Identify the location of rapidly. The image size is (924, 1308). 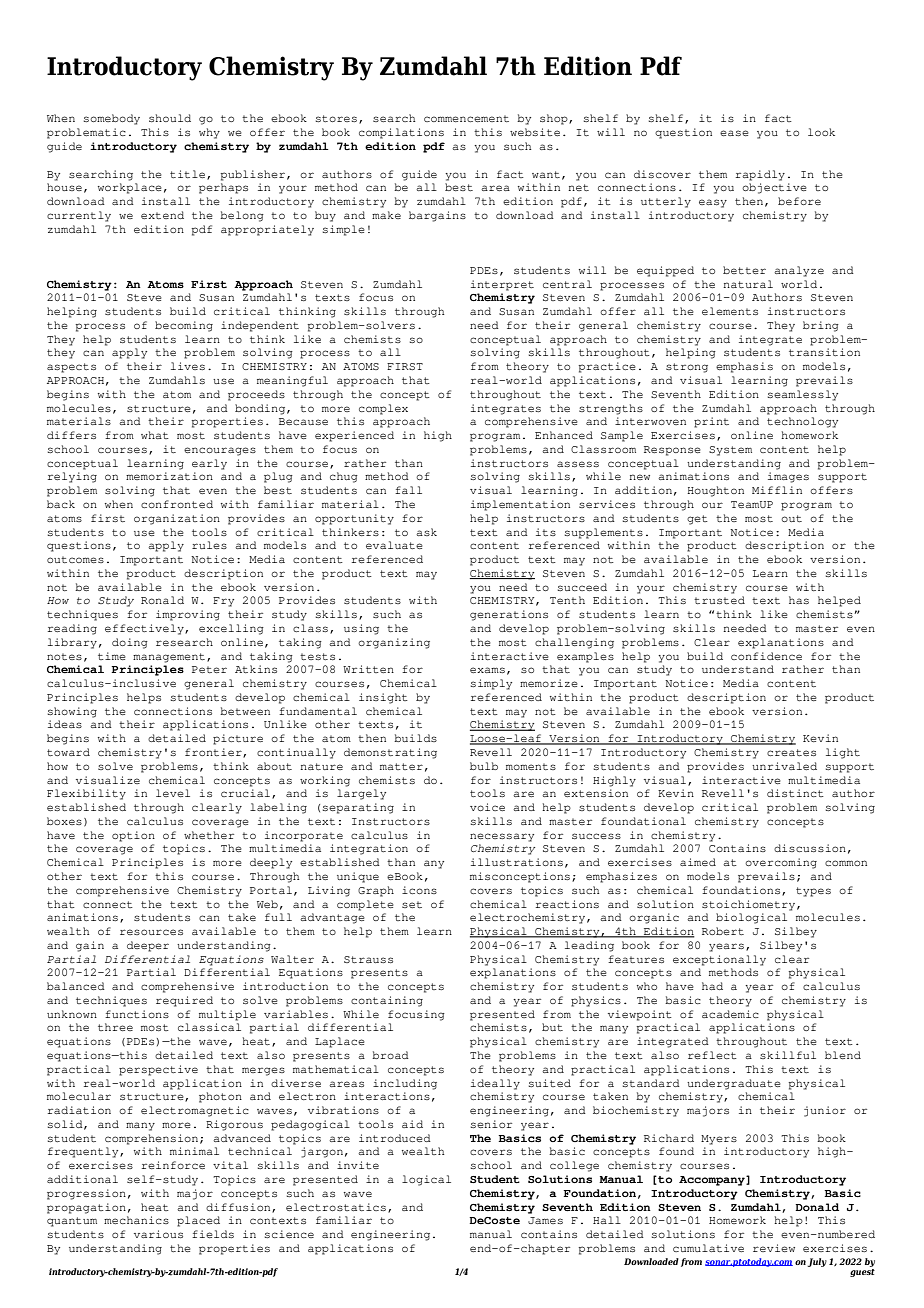
(760, 175).
